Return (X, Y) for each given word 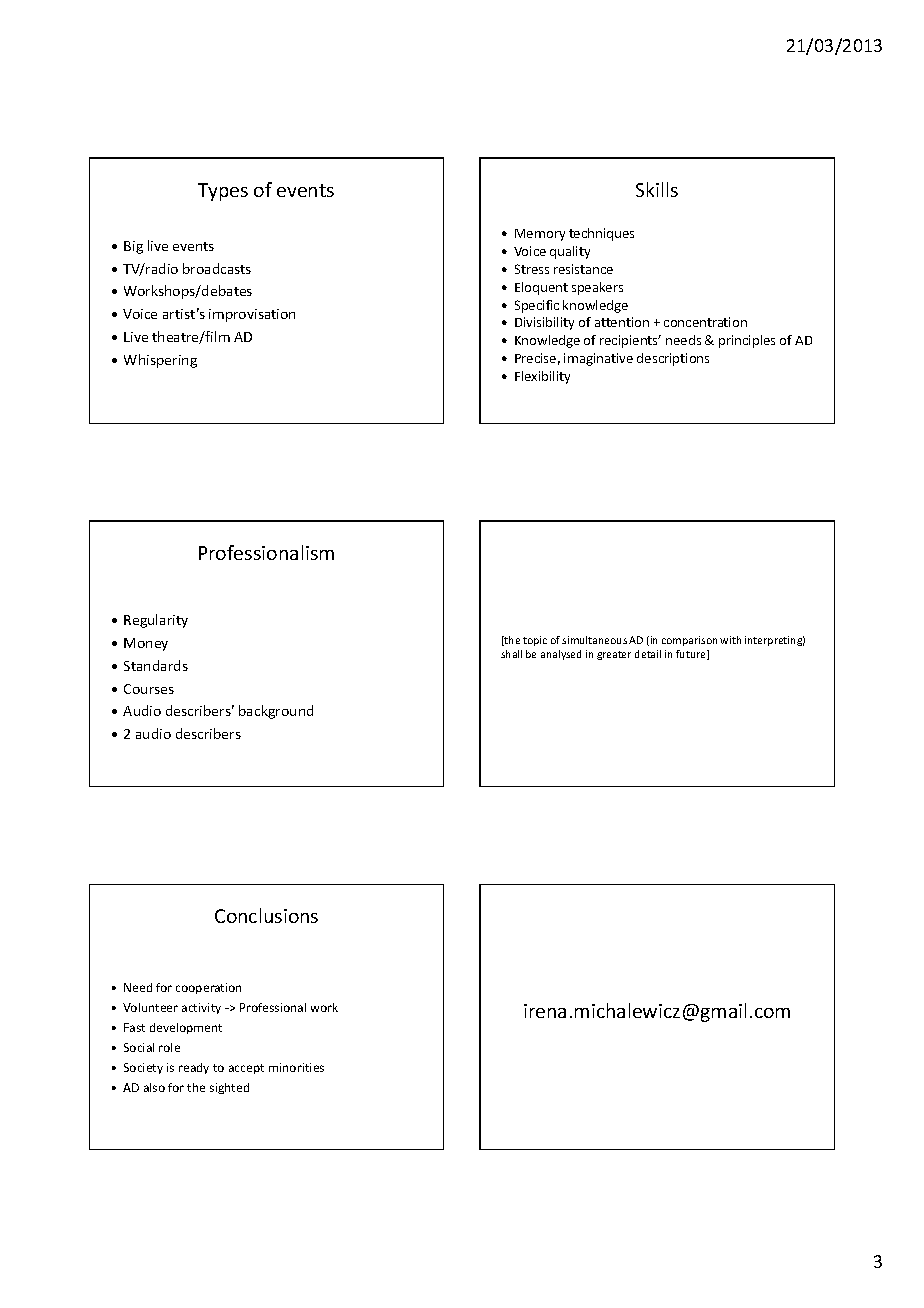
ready (194, 1068)
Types (223, 192)
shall (511, 654)
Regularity (156, 621)
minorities (296, 1067)
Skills (657, 189)
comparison (689, 641)
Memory (540, 235)
